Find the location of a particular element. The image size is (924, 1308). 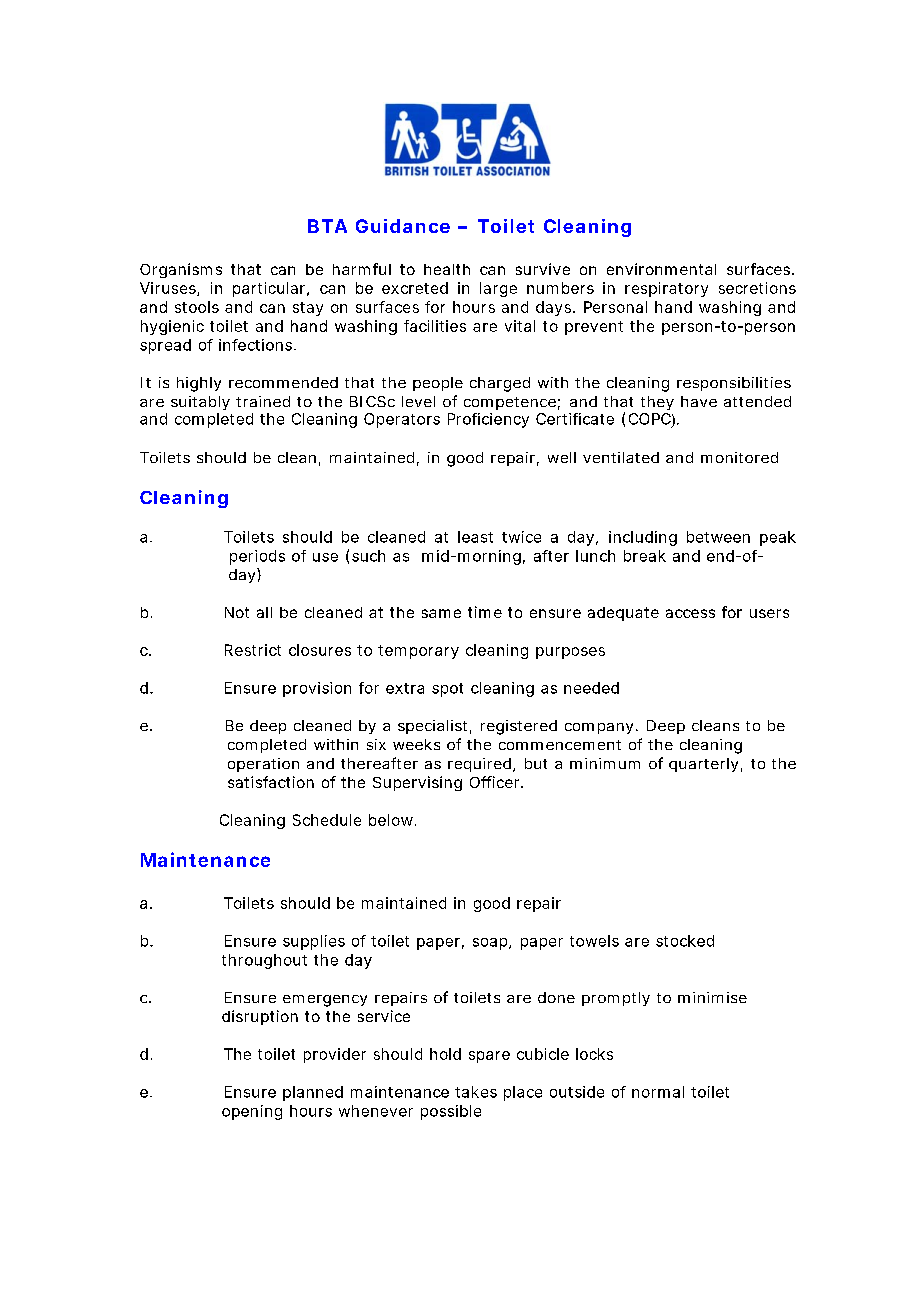

normal is located at coordinates (658, 1092).
